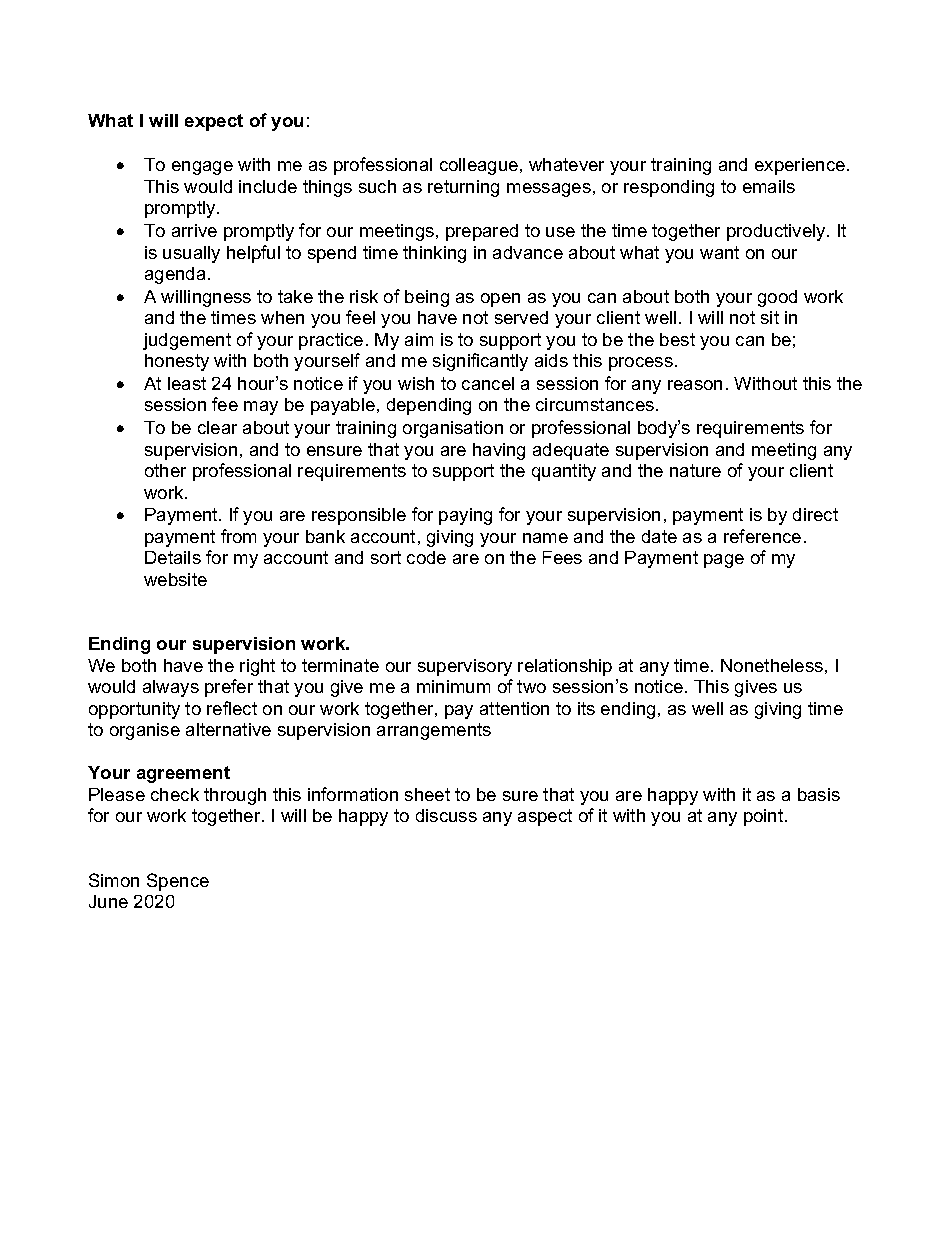  Describe the element at coordinates (801, 166) in the screenshot. I see `experience` at that location.
